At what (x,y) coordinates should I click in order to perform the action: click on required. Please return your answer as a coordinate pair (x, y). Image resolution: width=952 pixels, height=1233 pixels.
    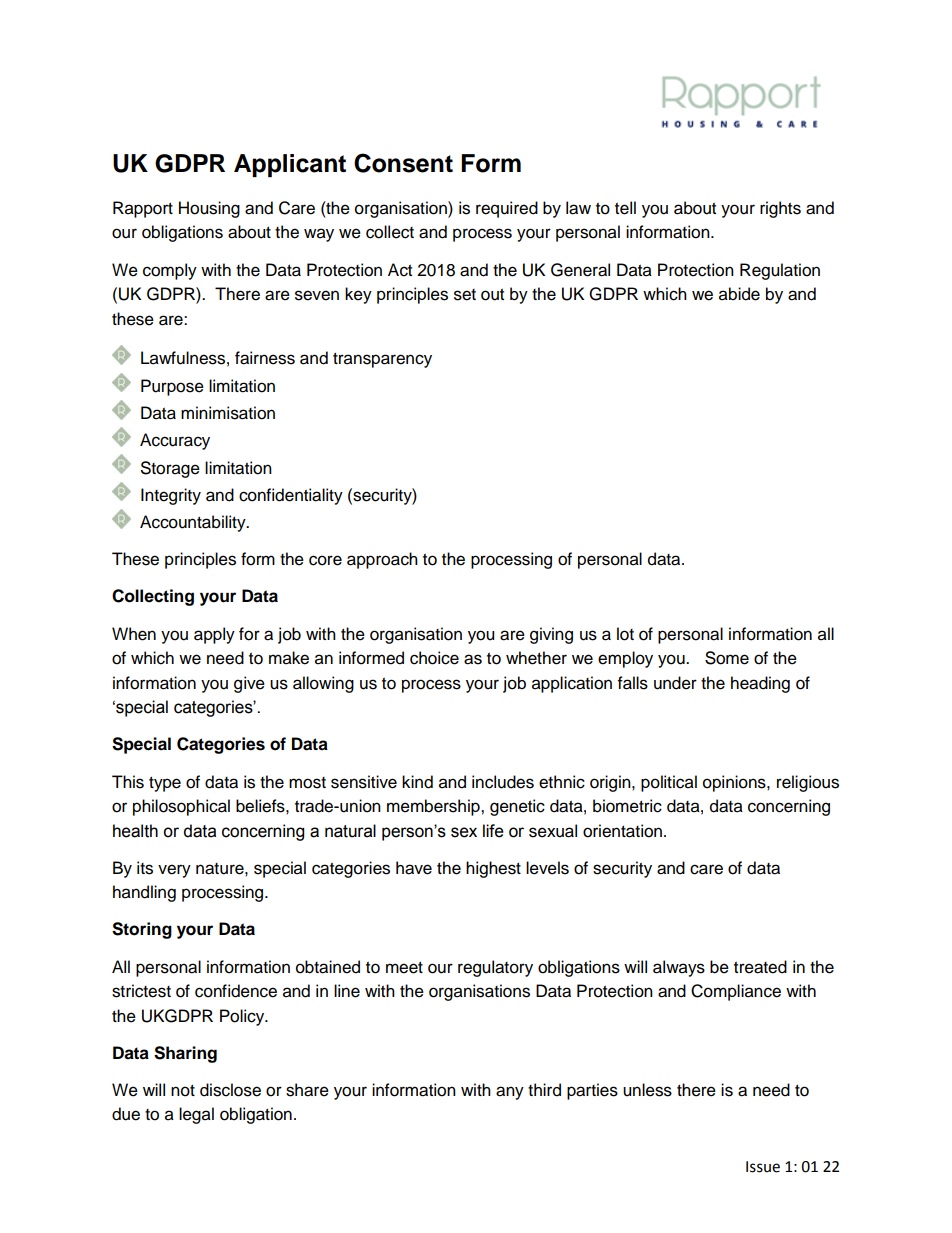
    Looking at the image, I should click on (507, 209).
